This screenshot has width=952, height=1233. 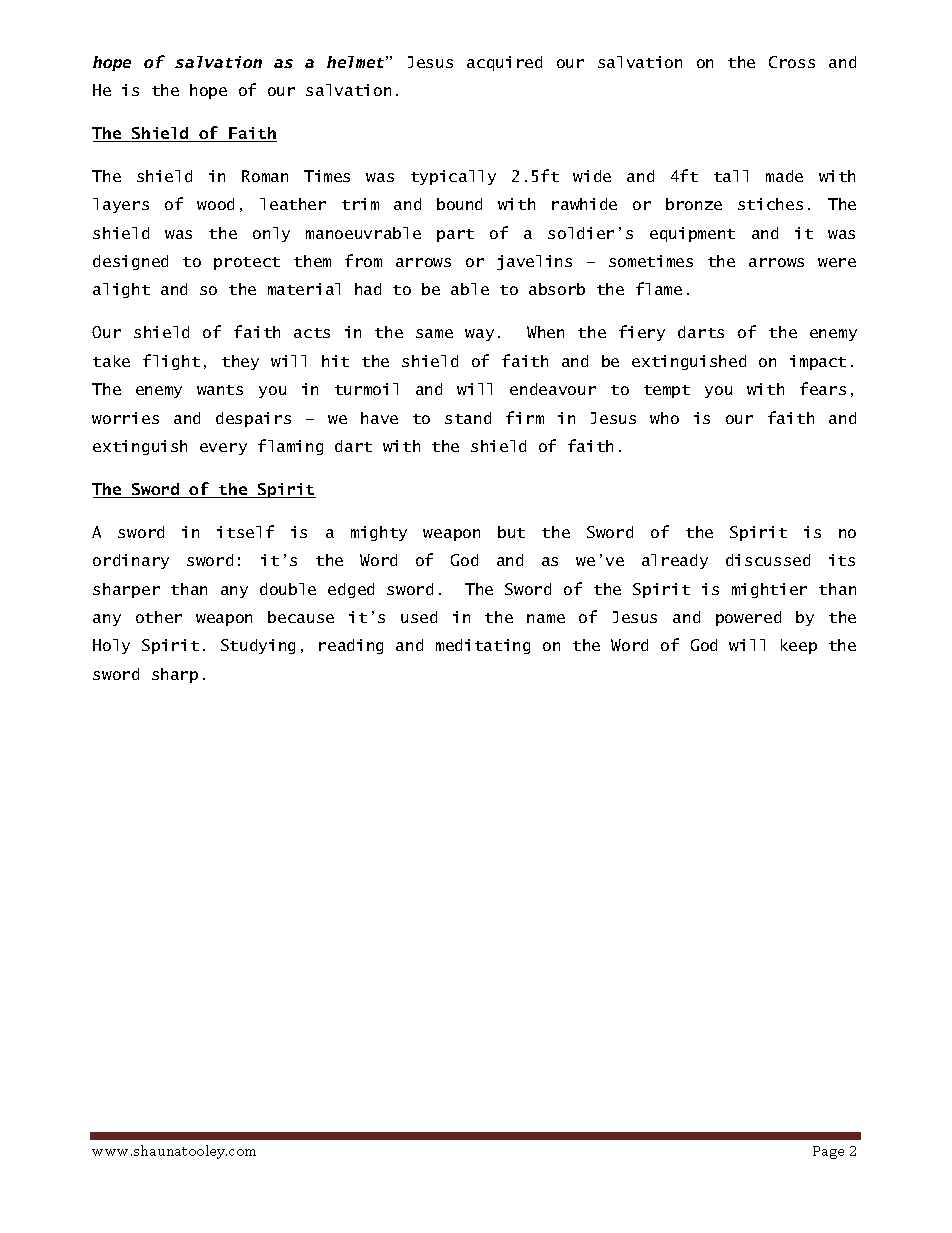 I want to click on Roman, so click(x=265, y=176).
